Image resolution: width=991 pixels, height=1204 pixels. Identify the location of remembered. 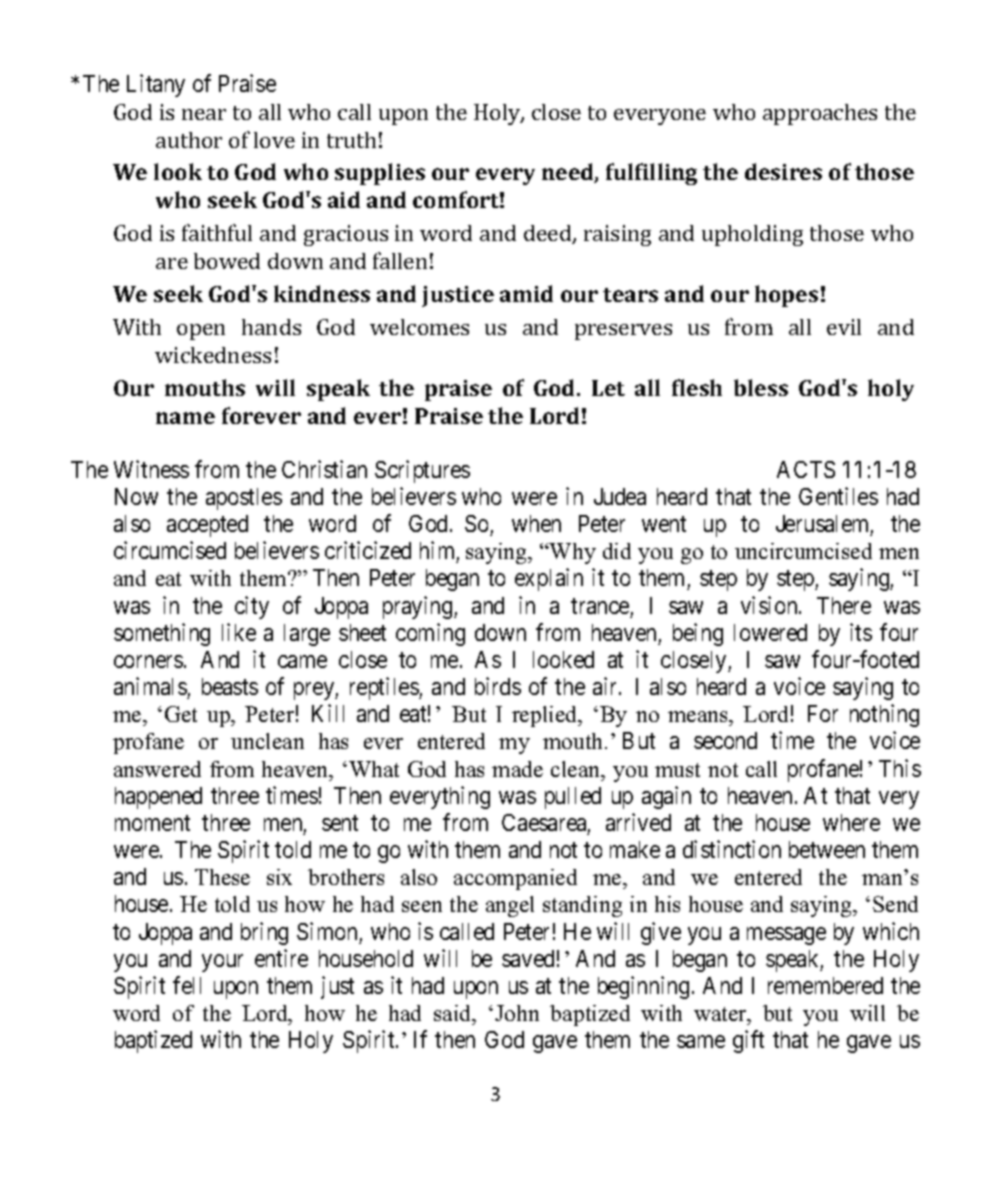
(825, 985).
